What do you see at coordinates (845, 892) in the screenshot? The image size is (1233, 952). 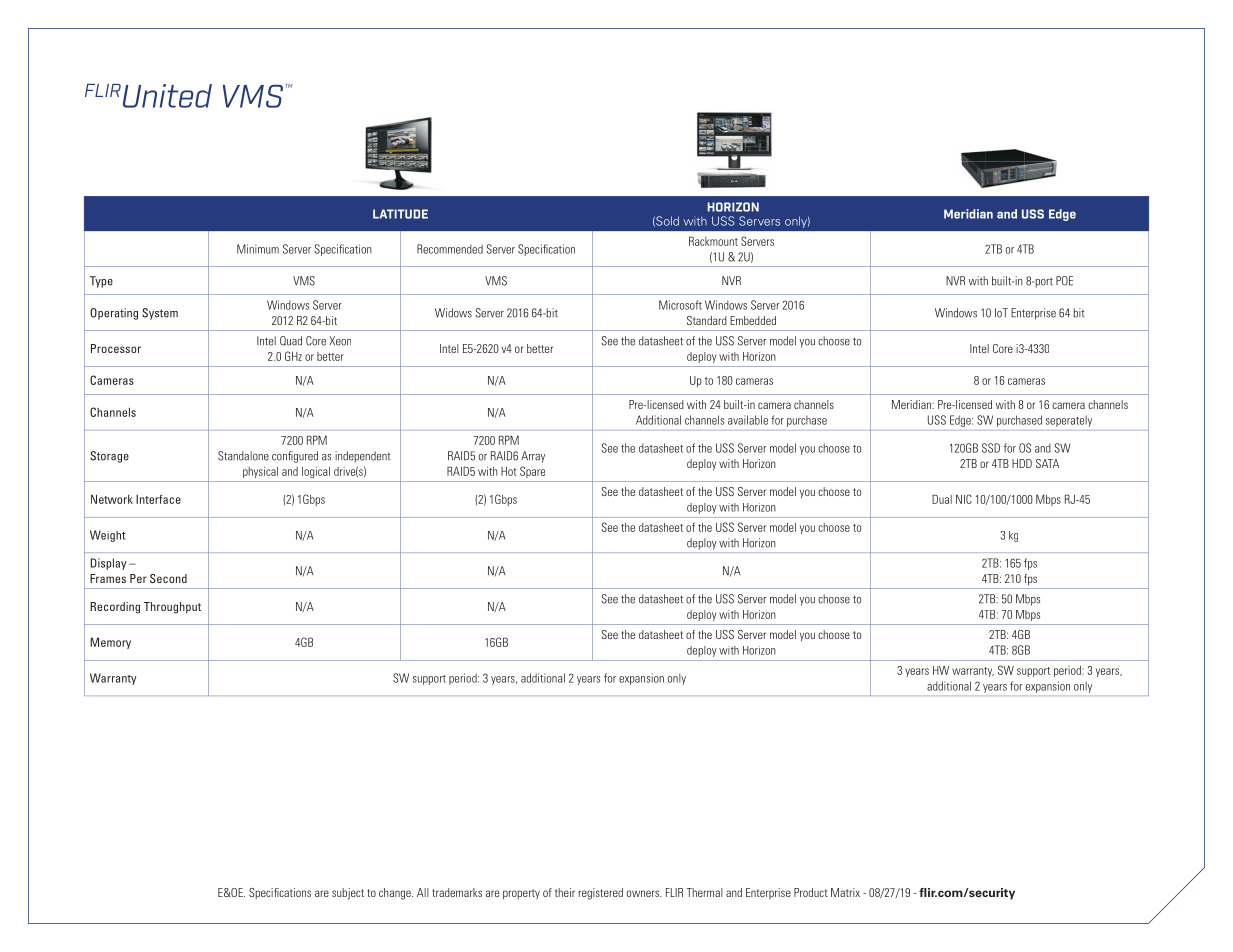 I see `Matrix` at bounding box center [845, 892].
